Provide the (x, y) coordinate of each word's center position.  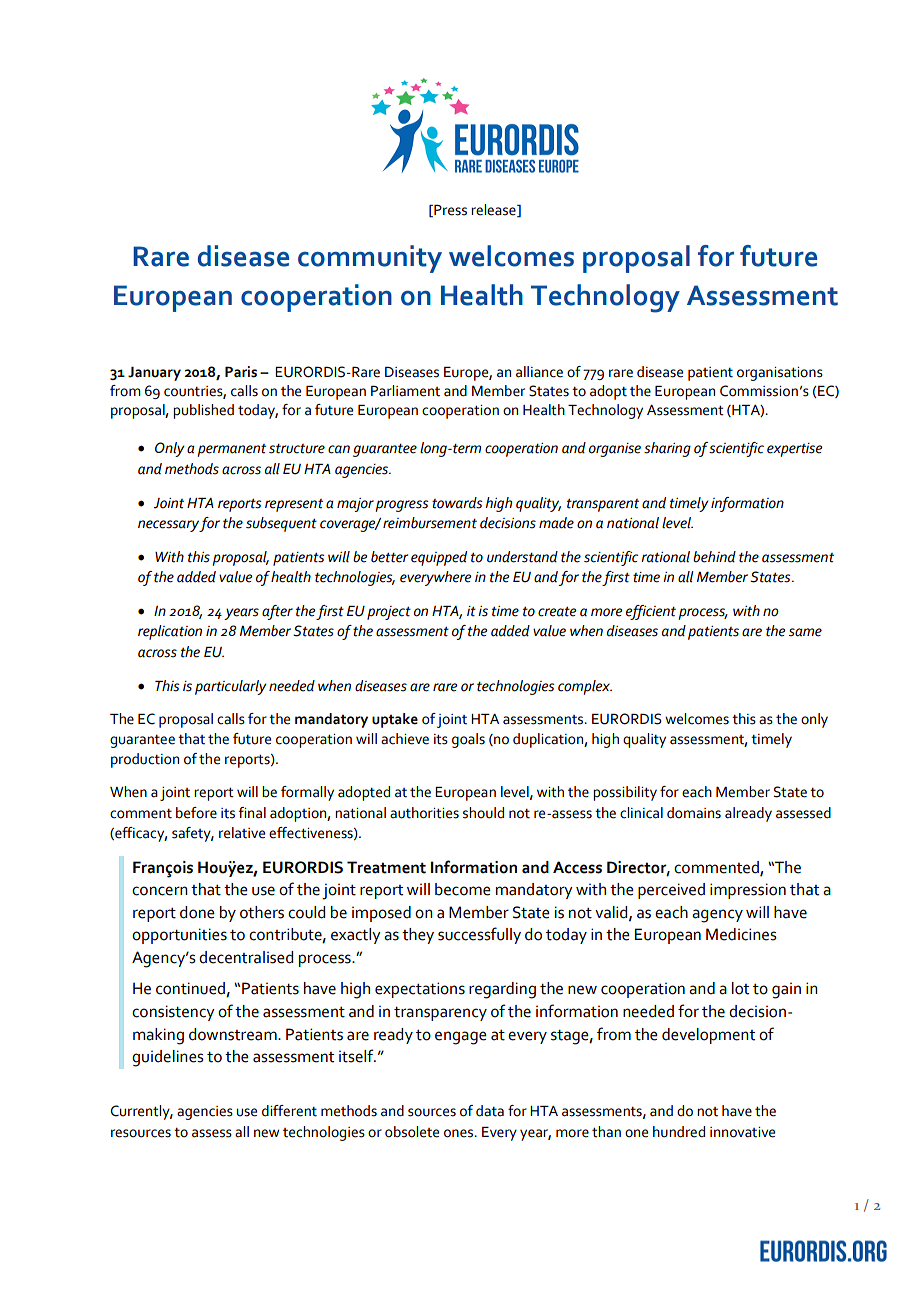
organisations (780, 374)
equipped (439, 558)
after (277, 612)
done (197, 912)
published (203, 411)
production (145, 760)
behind (714, 557)
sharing (667, 449)
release (494, 210)
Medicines (741, 934)
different (289, 1111)
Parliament (405, 391)
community (370, 259)
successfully (479, 935)
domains (694, 813)
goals (468, 740)
